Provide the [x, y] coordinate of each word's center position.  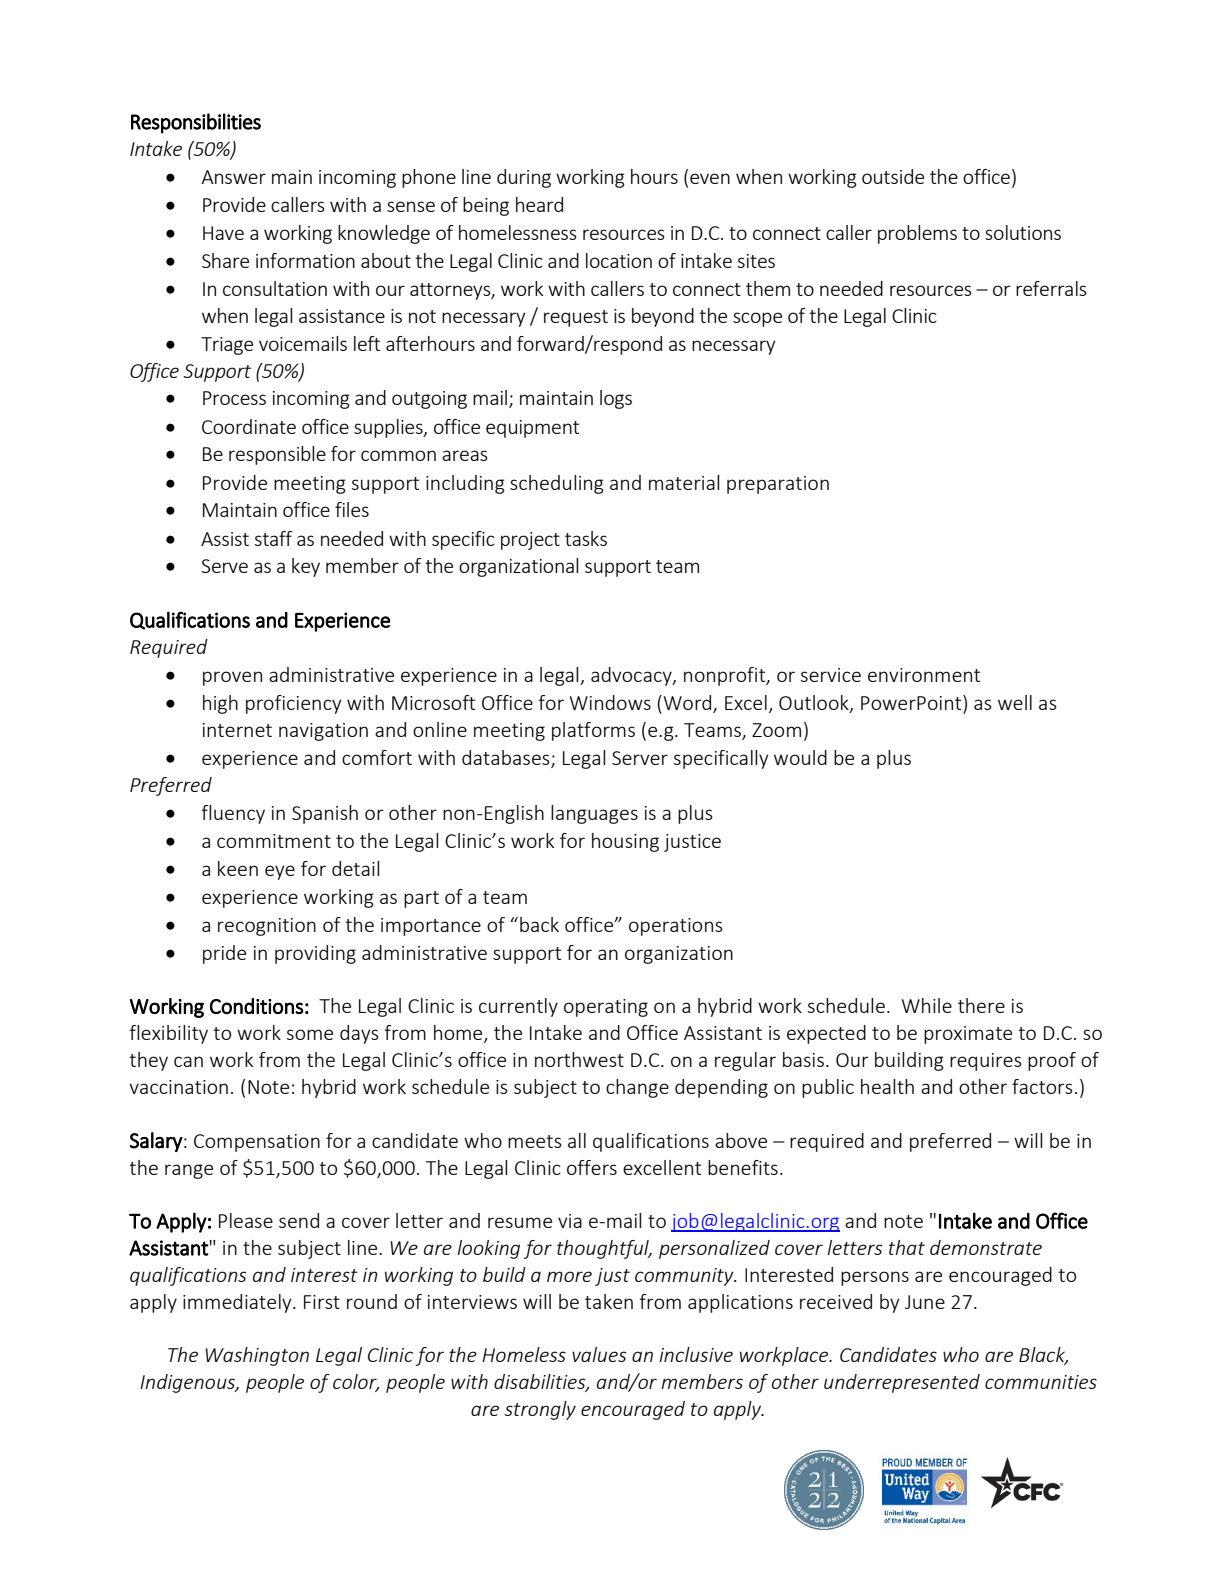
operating [606, 1008]
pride [224, 954]
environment [924, 675]
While [926, 1005]
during [524, 178]
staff [273, 538]
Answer [233, 177]
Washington [257, 1356]
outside [893, 176]
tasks [586, 538]
